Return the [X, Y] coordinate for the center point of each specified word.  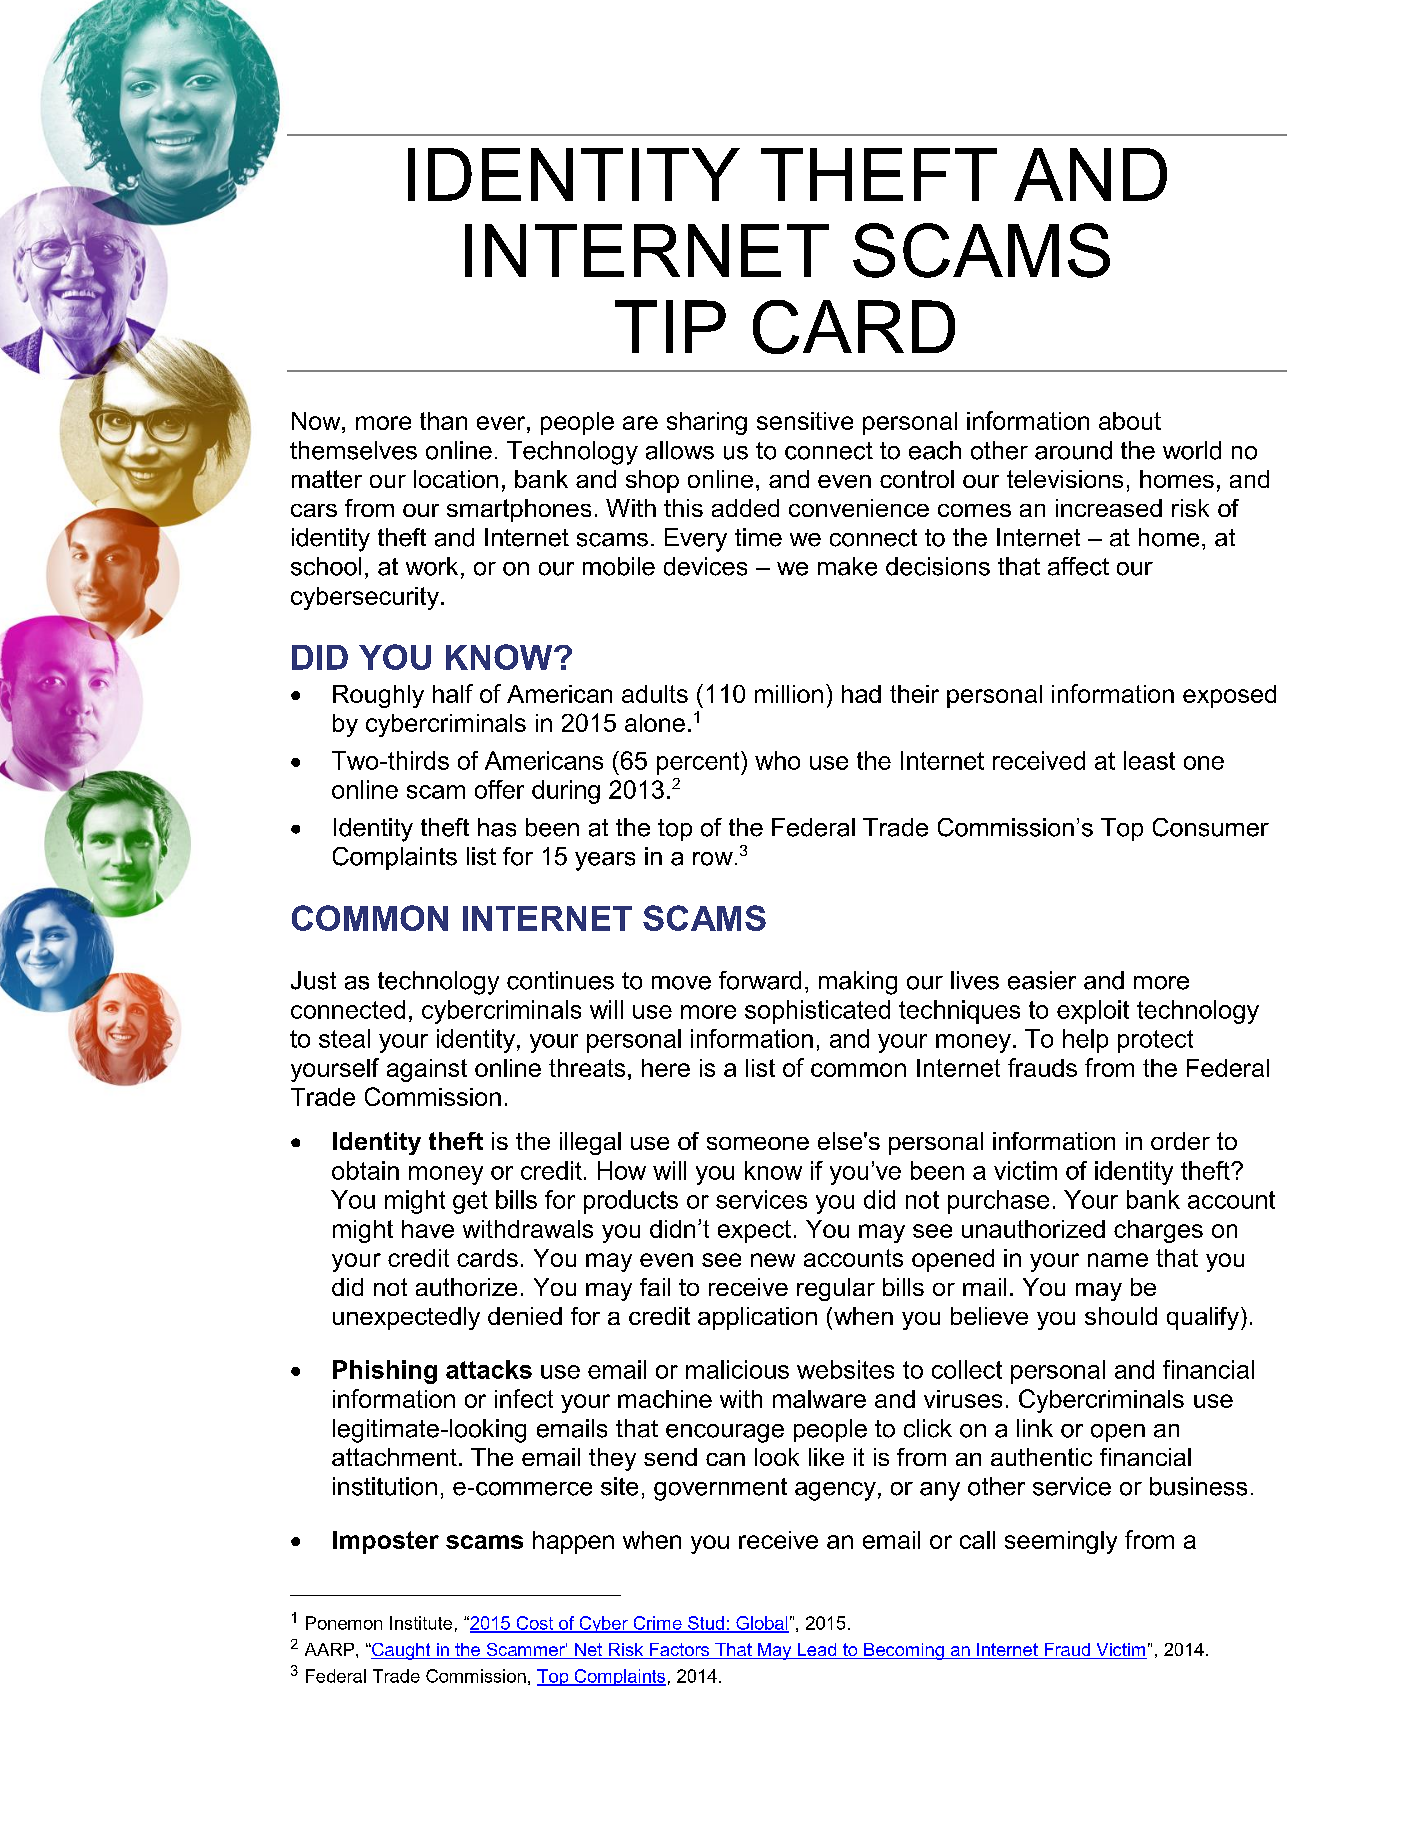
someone [758, 1143]
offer [499, 789]
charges [1158, 1231]
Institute [421, 1623]
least [1149, 760]
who [777, 760]
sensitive [805, 421]
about [1130, 421]
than [443, 421]
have [428, 1229]
